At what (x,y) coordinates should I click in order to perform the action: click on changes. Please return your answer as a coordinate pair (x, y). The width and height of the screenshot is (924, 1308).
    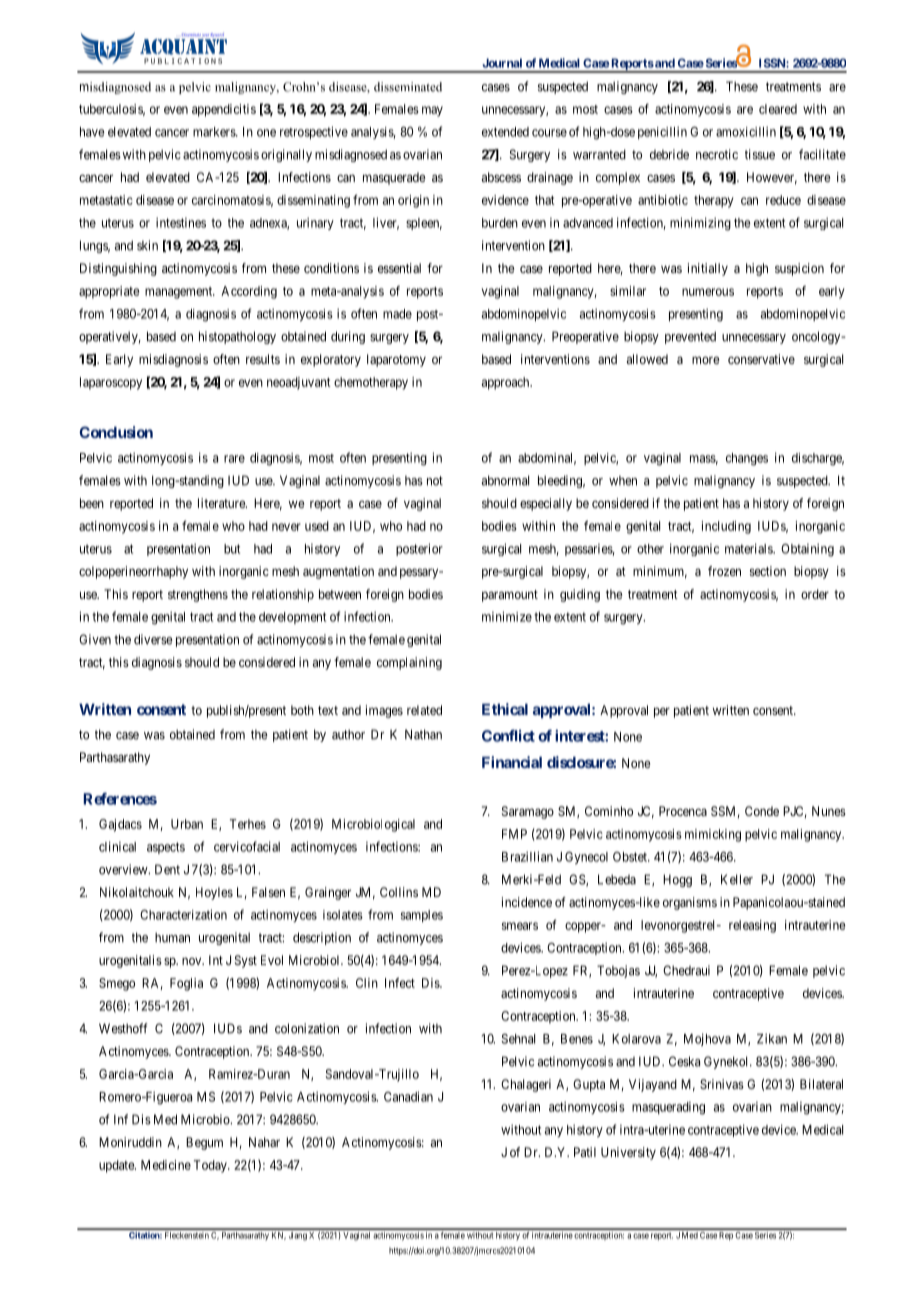
    Looking at the image, I should click on (747, 459).
